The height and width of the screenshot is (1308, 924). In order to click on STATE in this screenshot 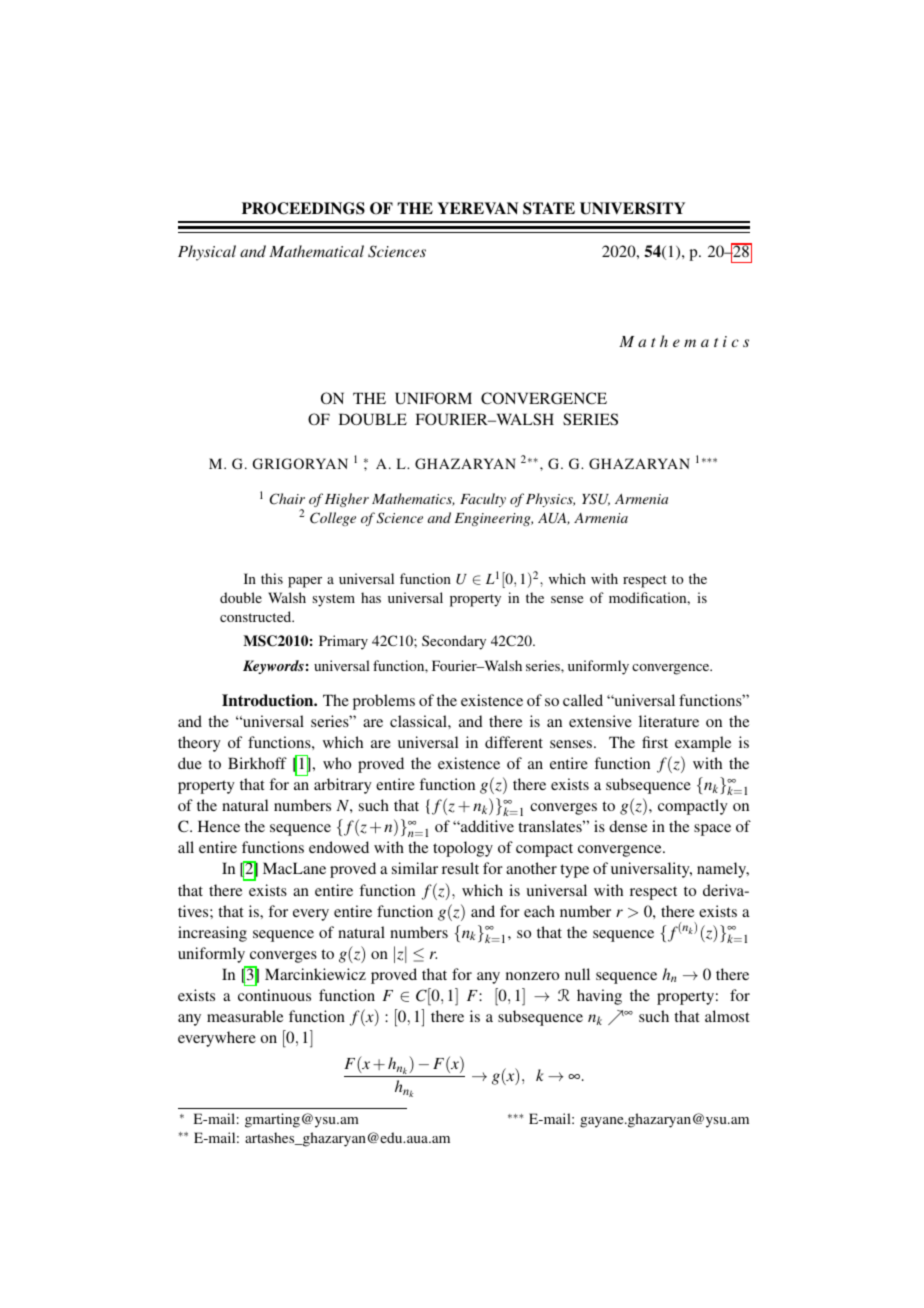, I will do `click(549, 208)`.
